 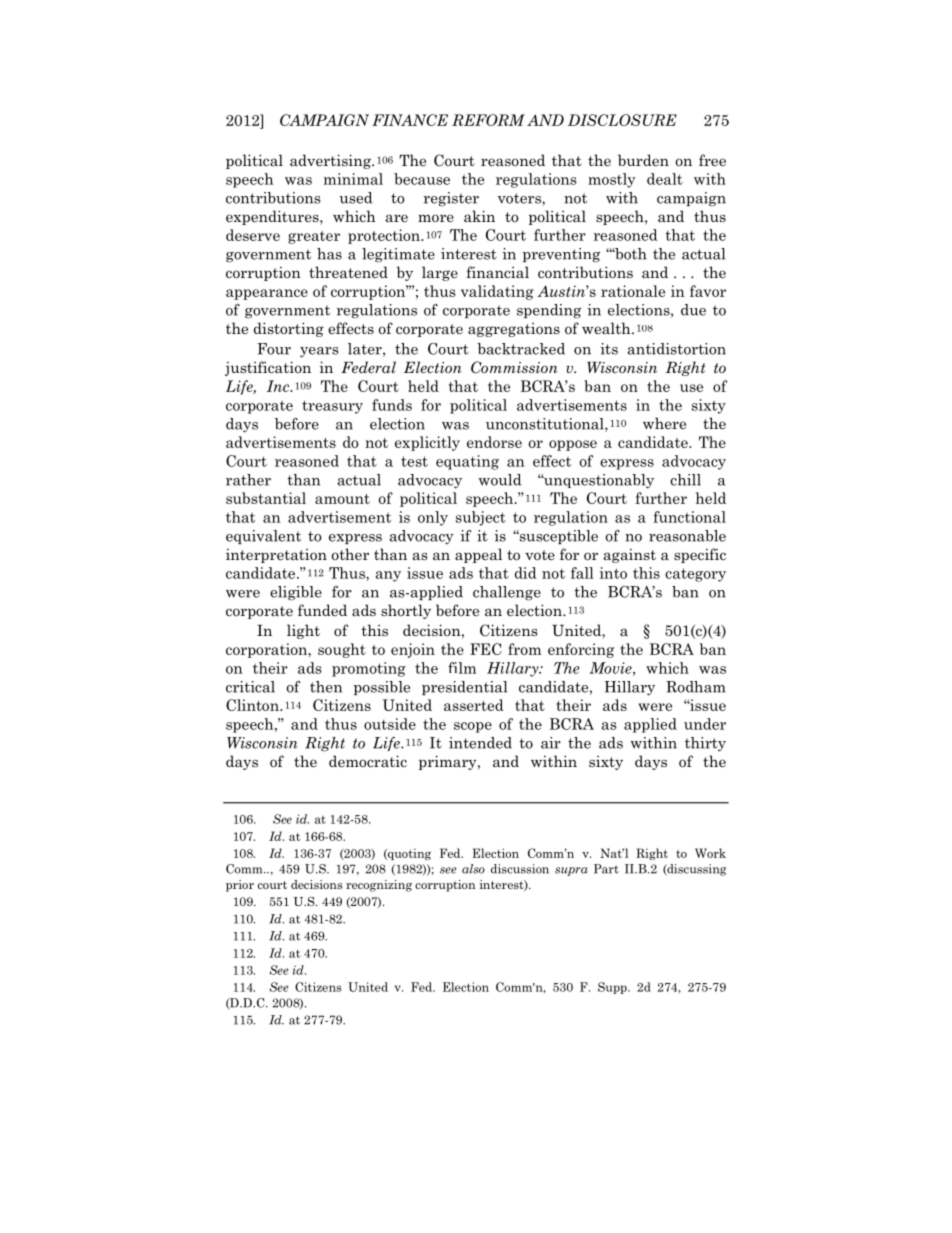 I want to click on also, so click(x=473, y=869).
